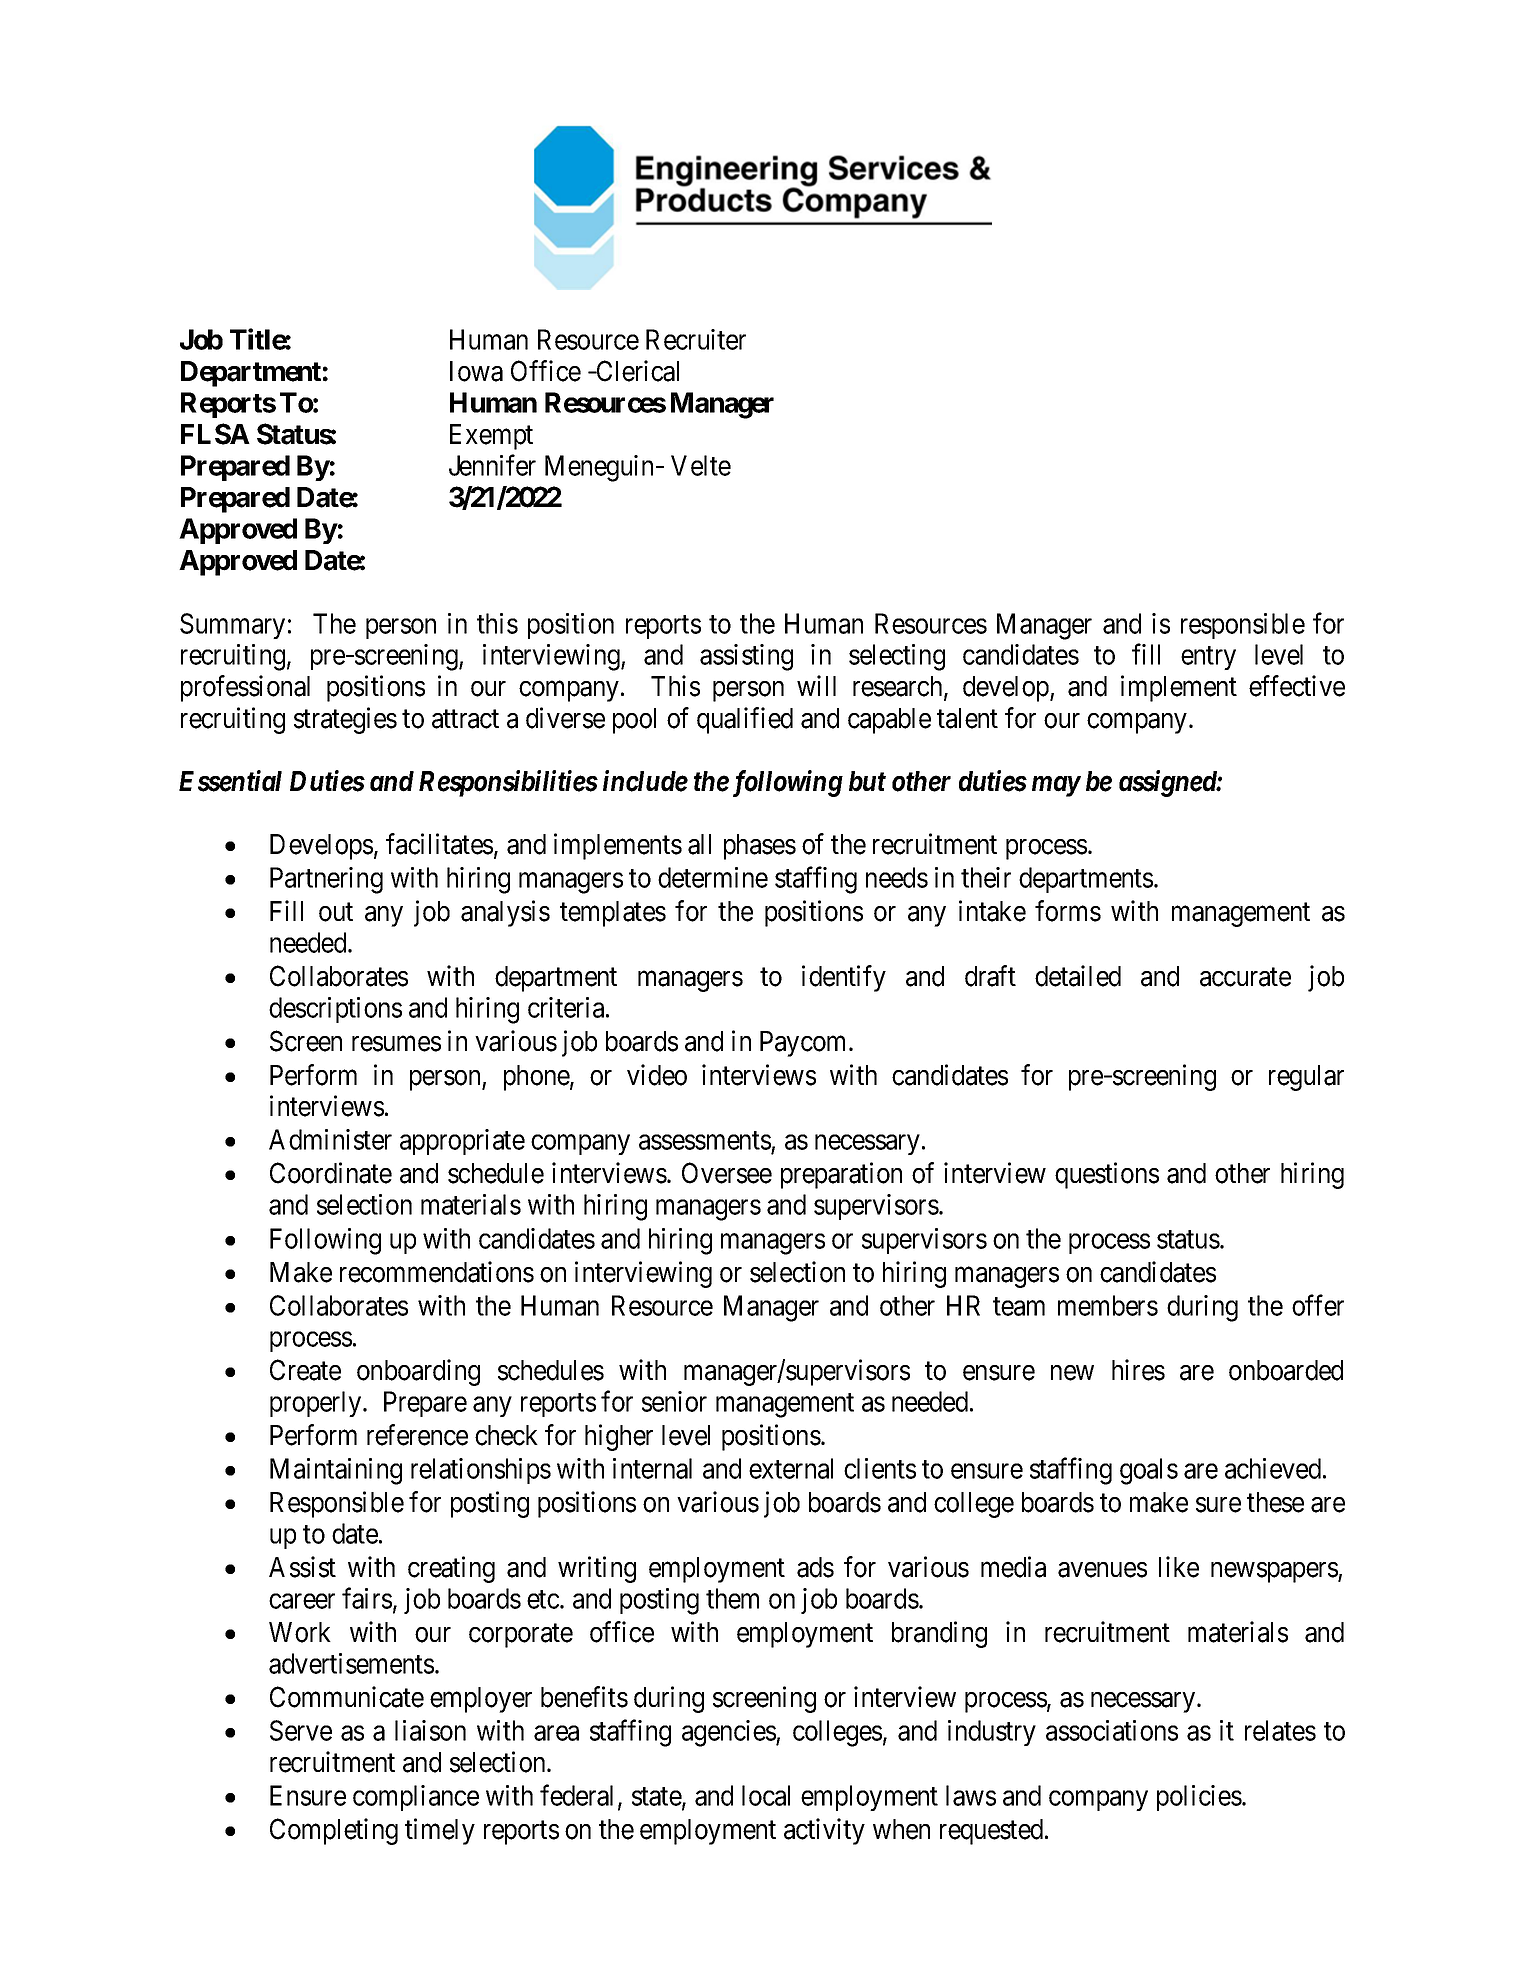  I want to click on accurate, so click(1245, 977).
